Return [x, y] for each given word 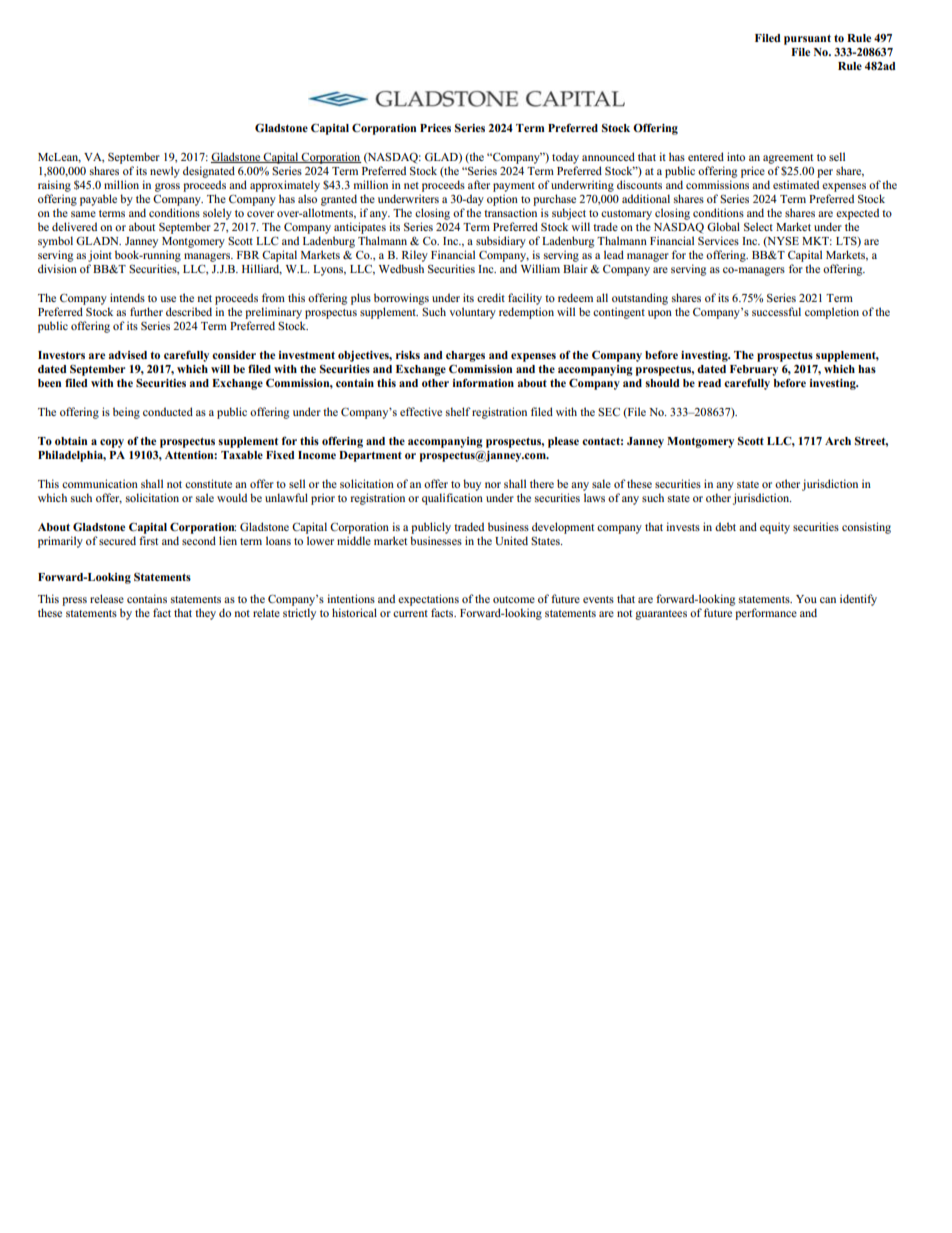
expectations [428, 600]
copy [112, 443]
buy [472, 485]
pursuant [807, 39]
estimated [796, 184]
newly [165, 172]
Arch [838, 441]
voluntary [472, 313]
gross [167, 187]
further [146, 311]
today [565, 158]
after [479, 184]
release [107, 598]
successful [776, 311]
